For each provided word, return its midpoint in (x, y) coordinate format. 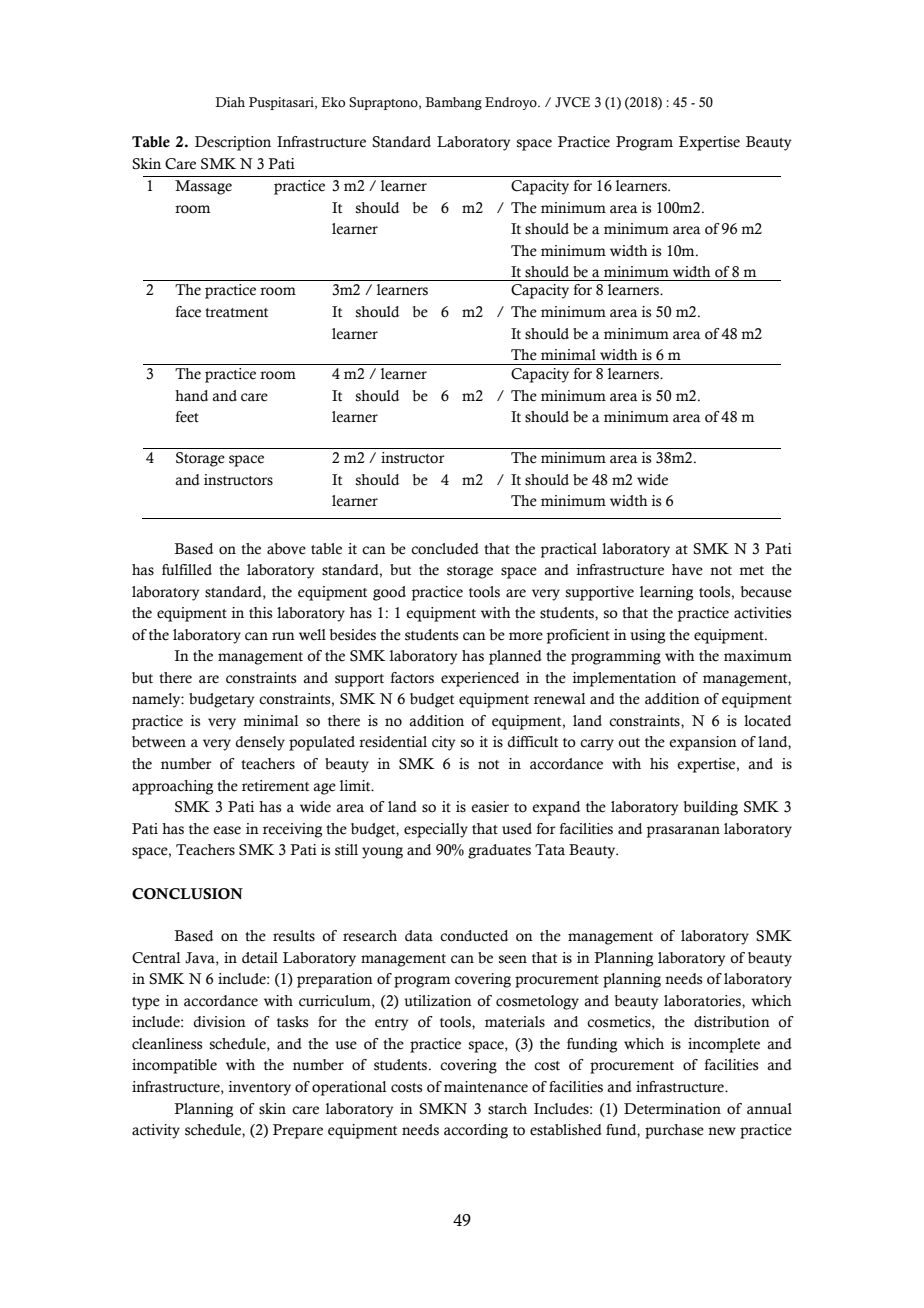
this (260, 613)
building (711, 808)
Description (233, 143)
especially (436, 830)
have (687, 570)
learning (666, 593)
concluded (445, 549)
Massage (203, 187)
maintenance (486, 1087)
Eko (333, 102)
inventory (260, 1088)
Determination (672, 1109)
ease (227, 830)
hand (191, 396)
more (526, 636)
